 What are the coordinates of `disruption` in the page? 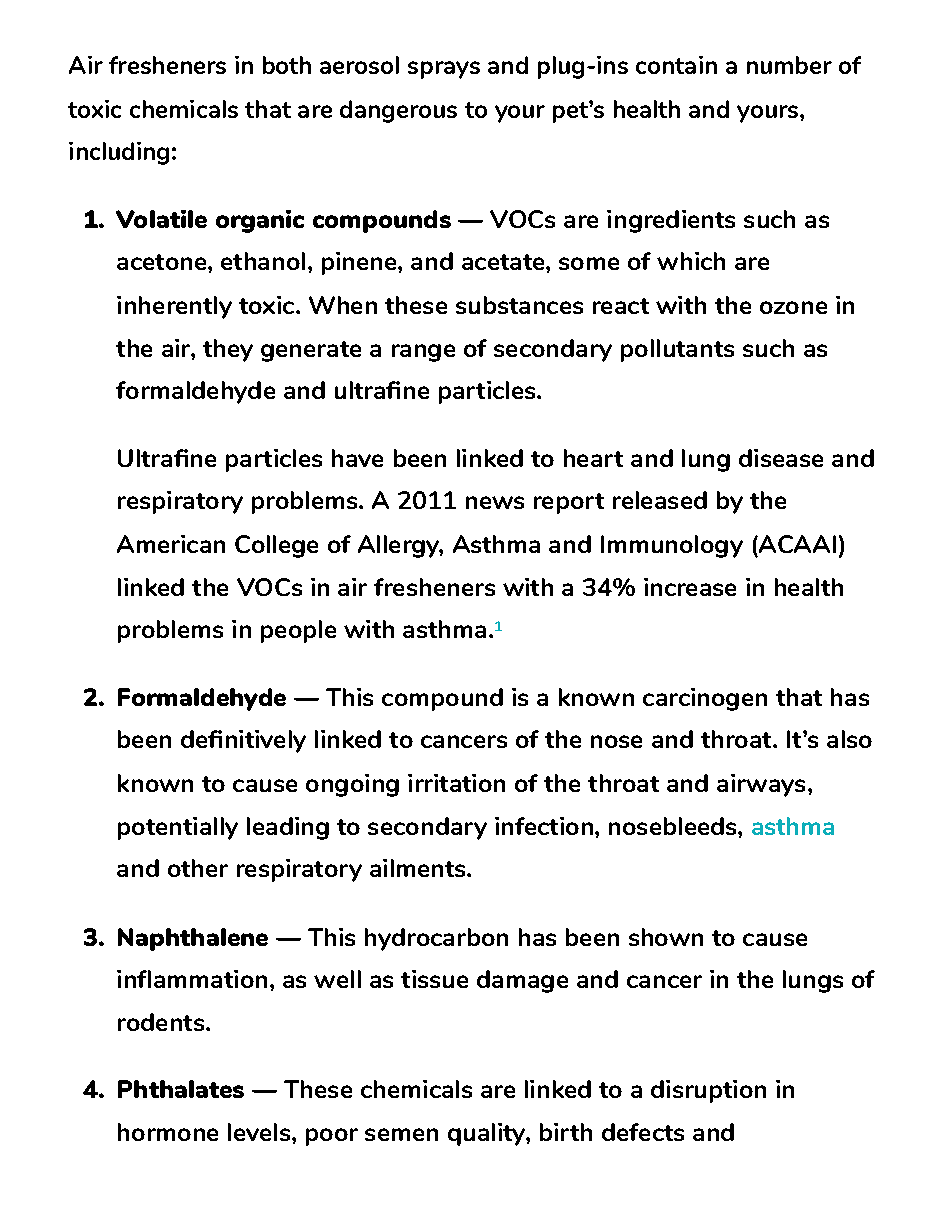 It's located at (708, 1091).
